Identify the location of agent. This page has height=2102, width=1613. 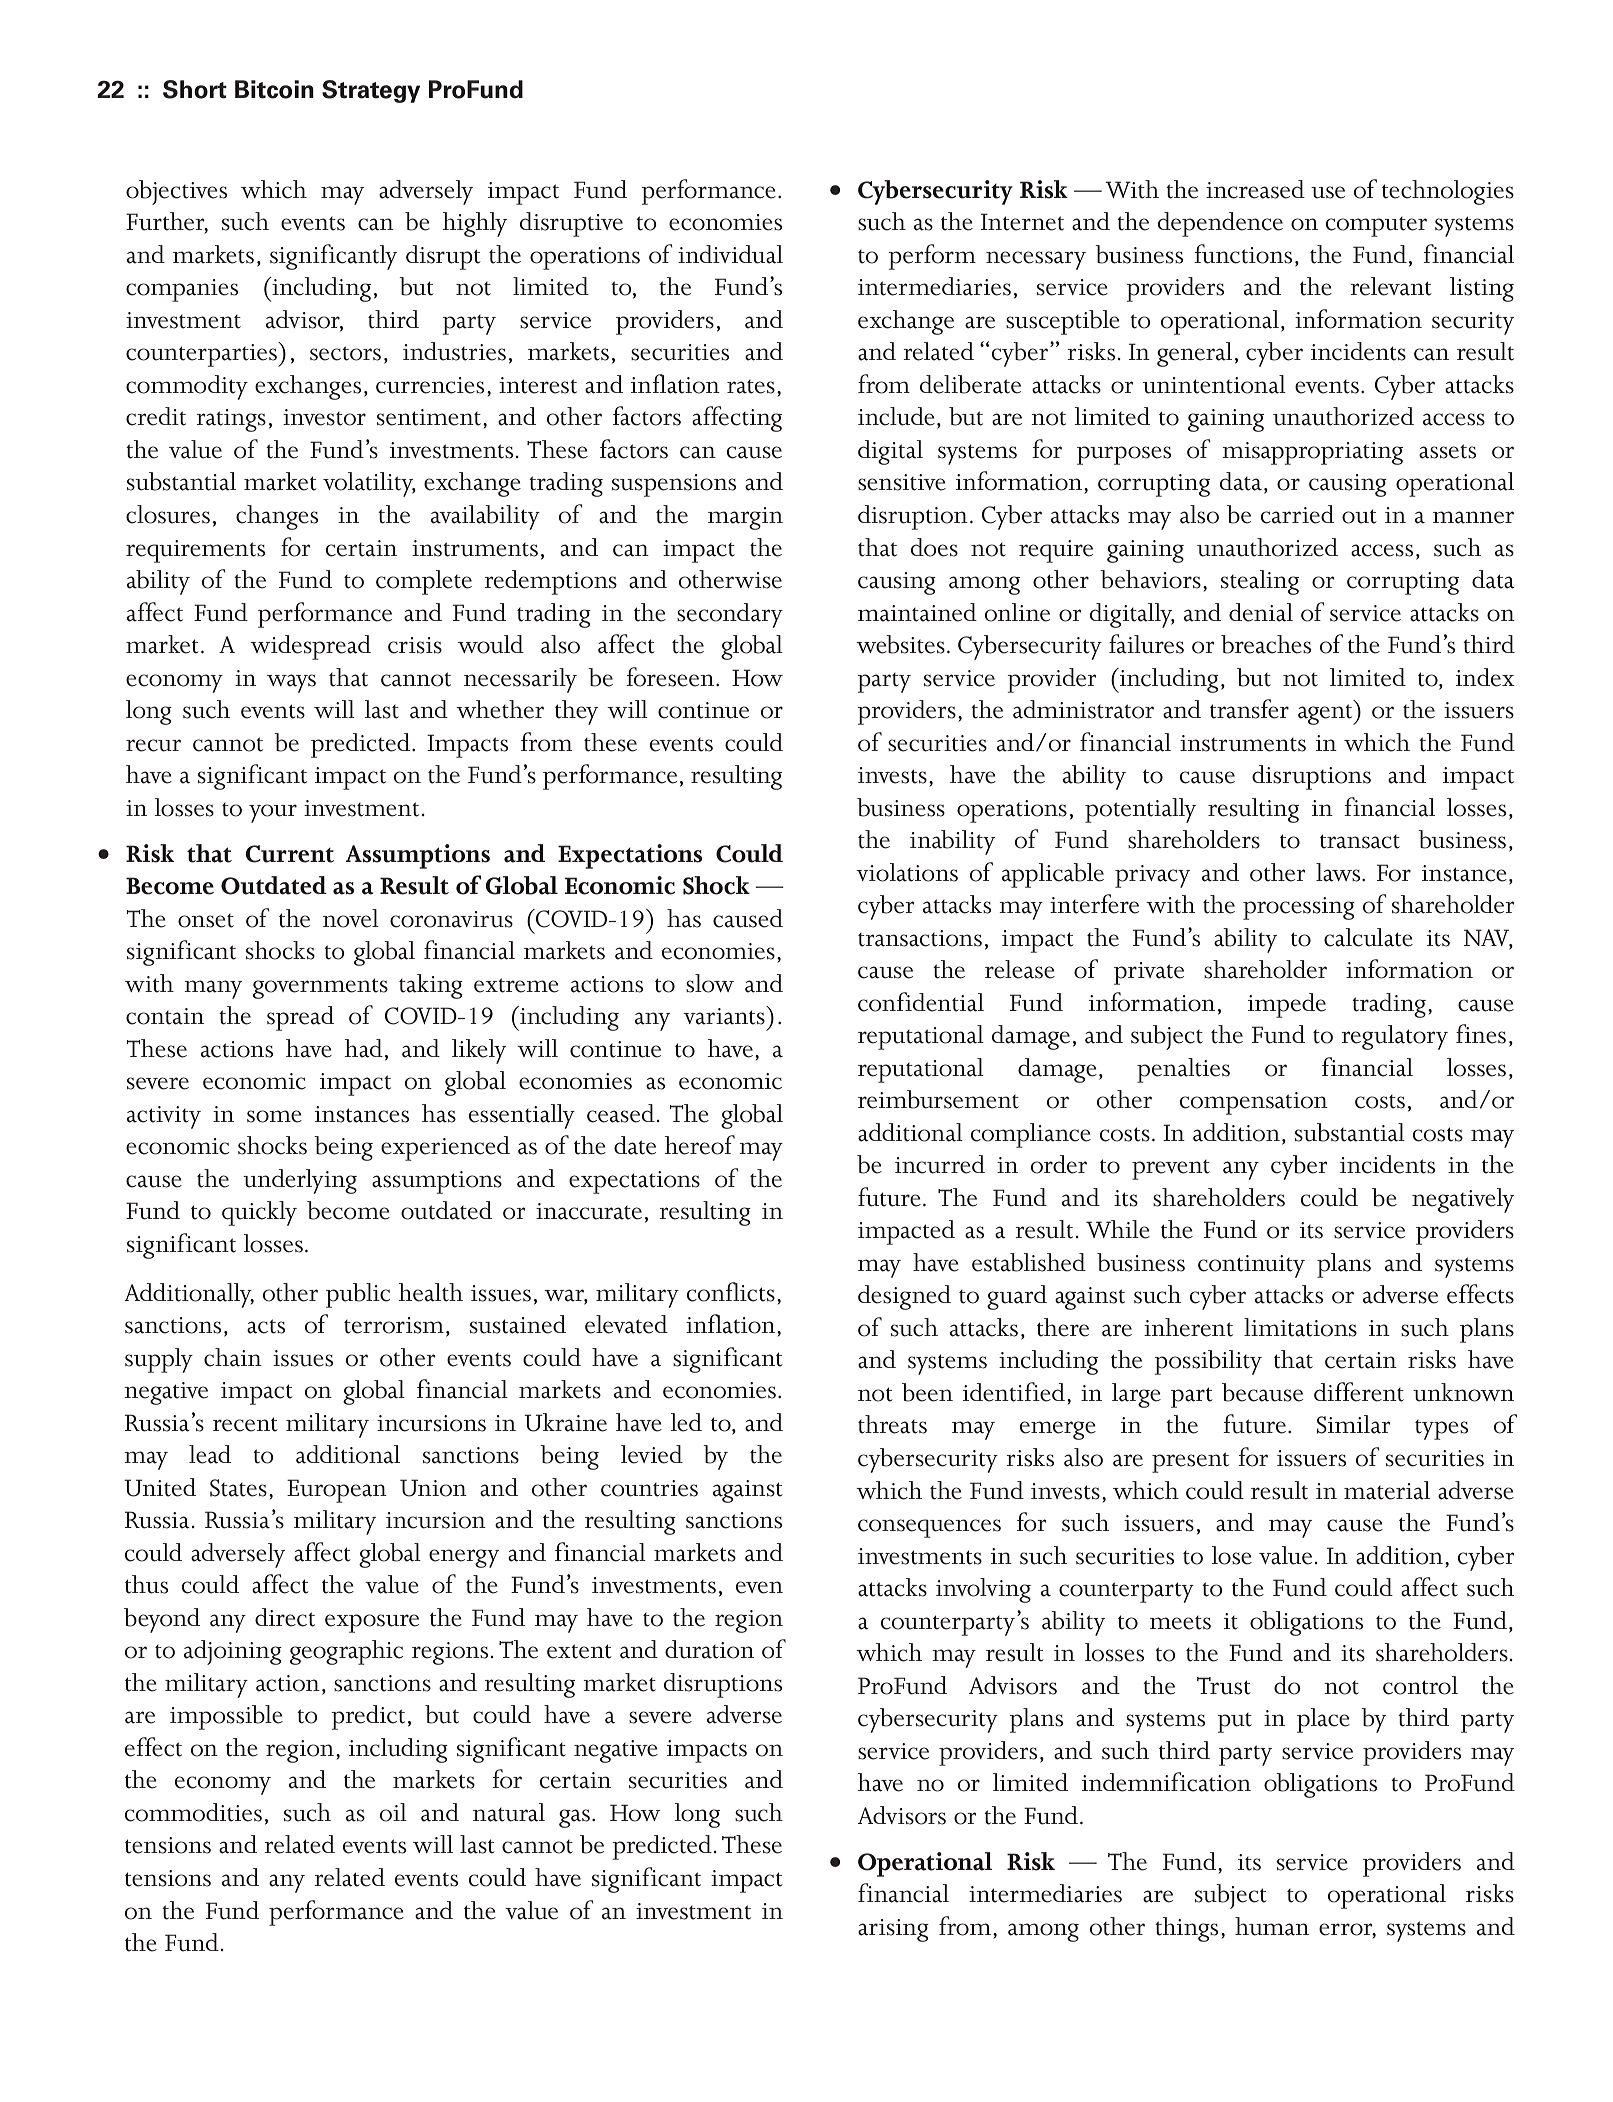
(1326, 714).
